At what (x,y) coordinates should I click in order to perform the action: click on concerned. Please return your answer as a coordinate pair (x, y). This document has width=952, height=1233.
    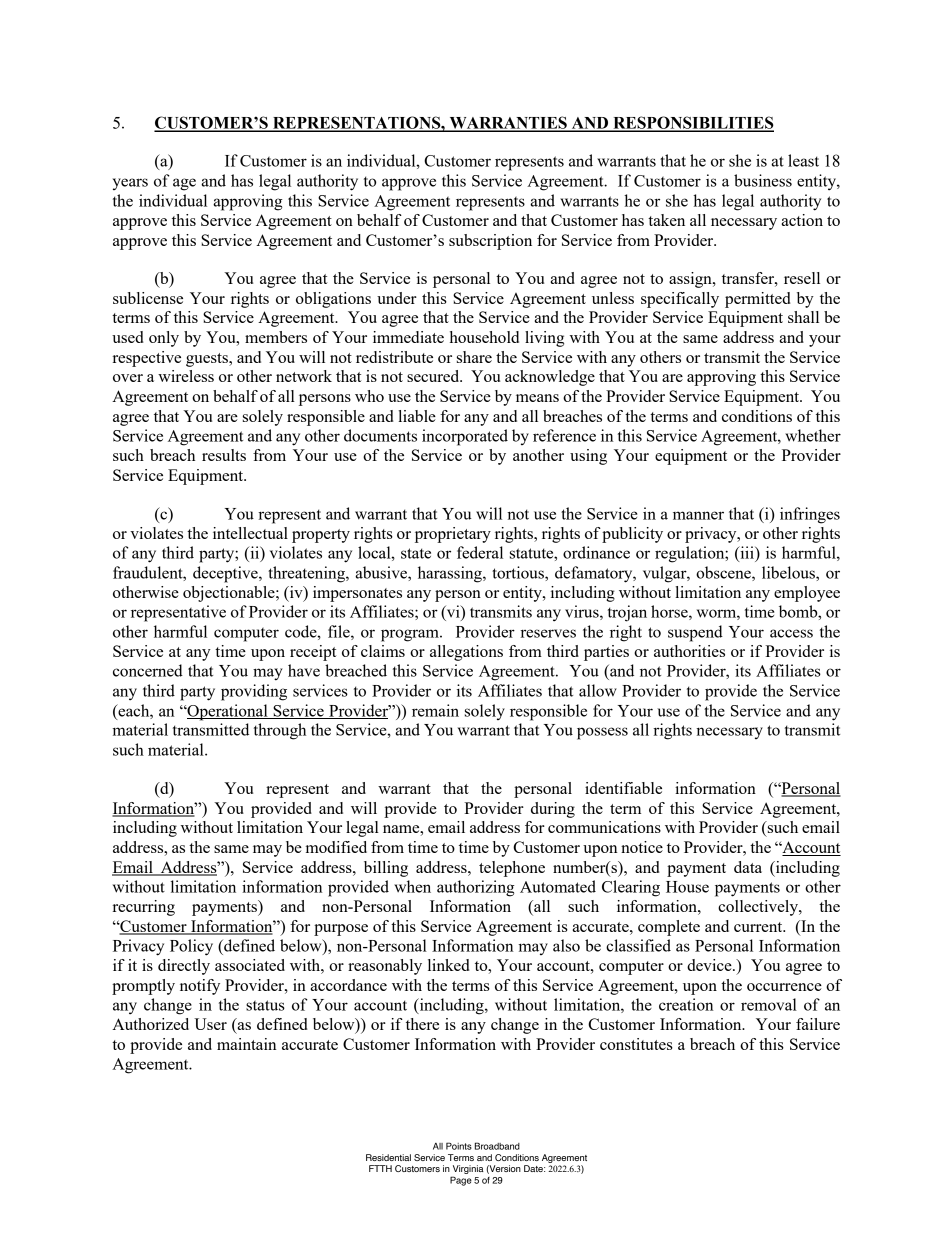
    Looking at the image, I should click on (148, 670).
